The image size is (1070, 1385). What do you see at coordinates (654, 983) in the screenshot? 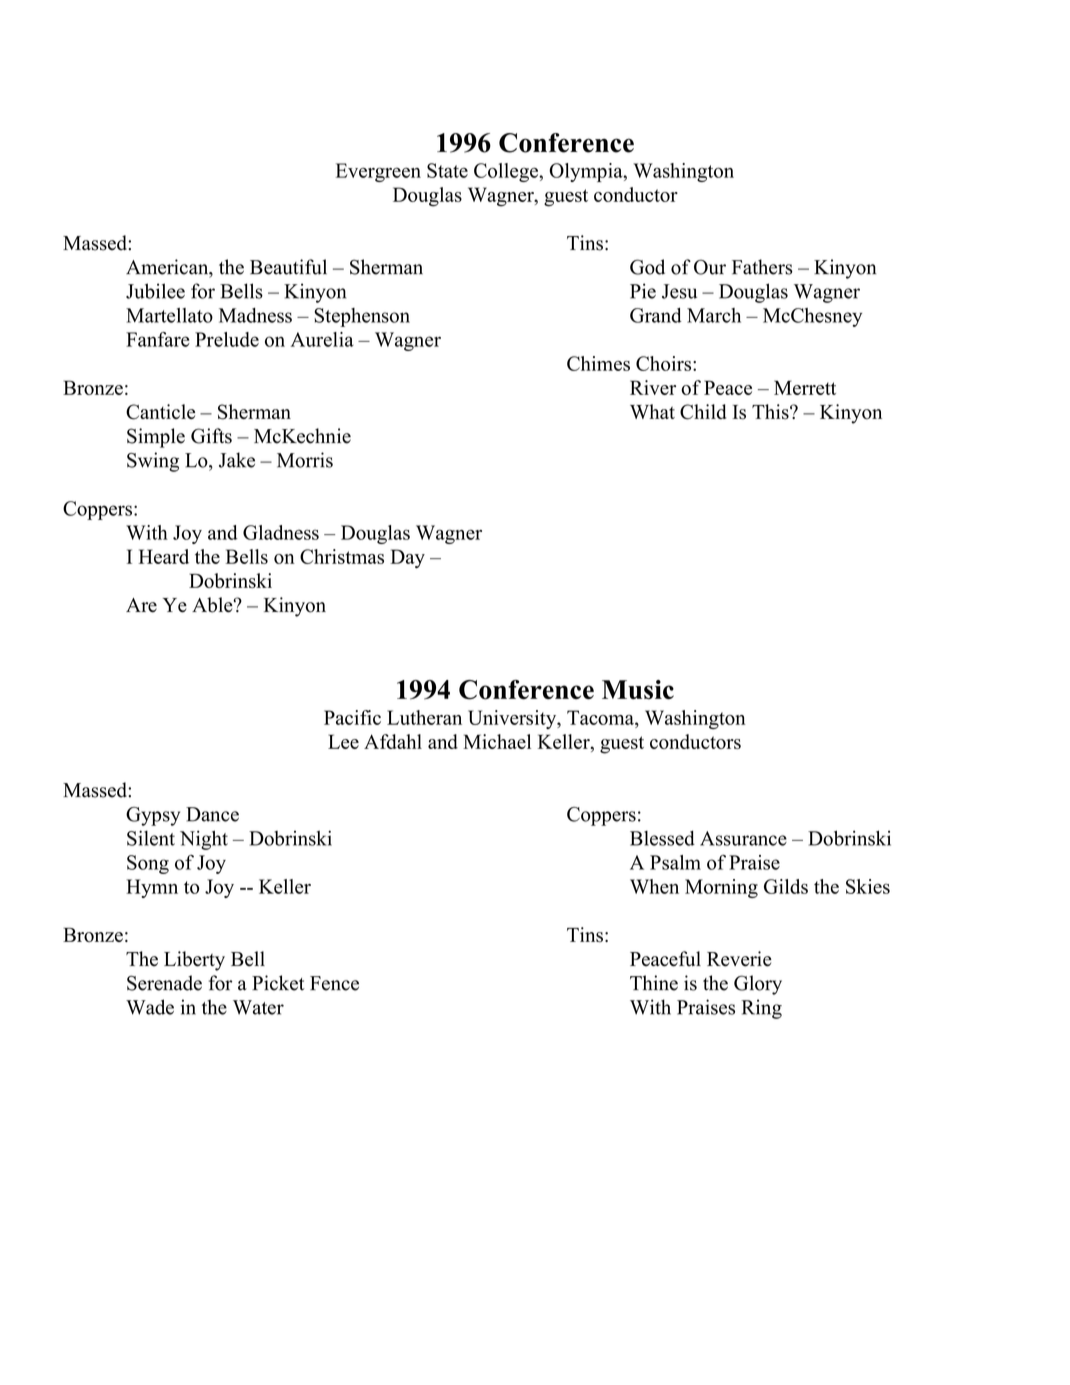
I see `Thine` at bounding box center [654, 983].
